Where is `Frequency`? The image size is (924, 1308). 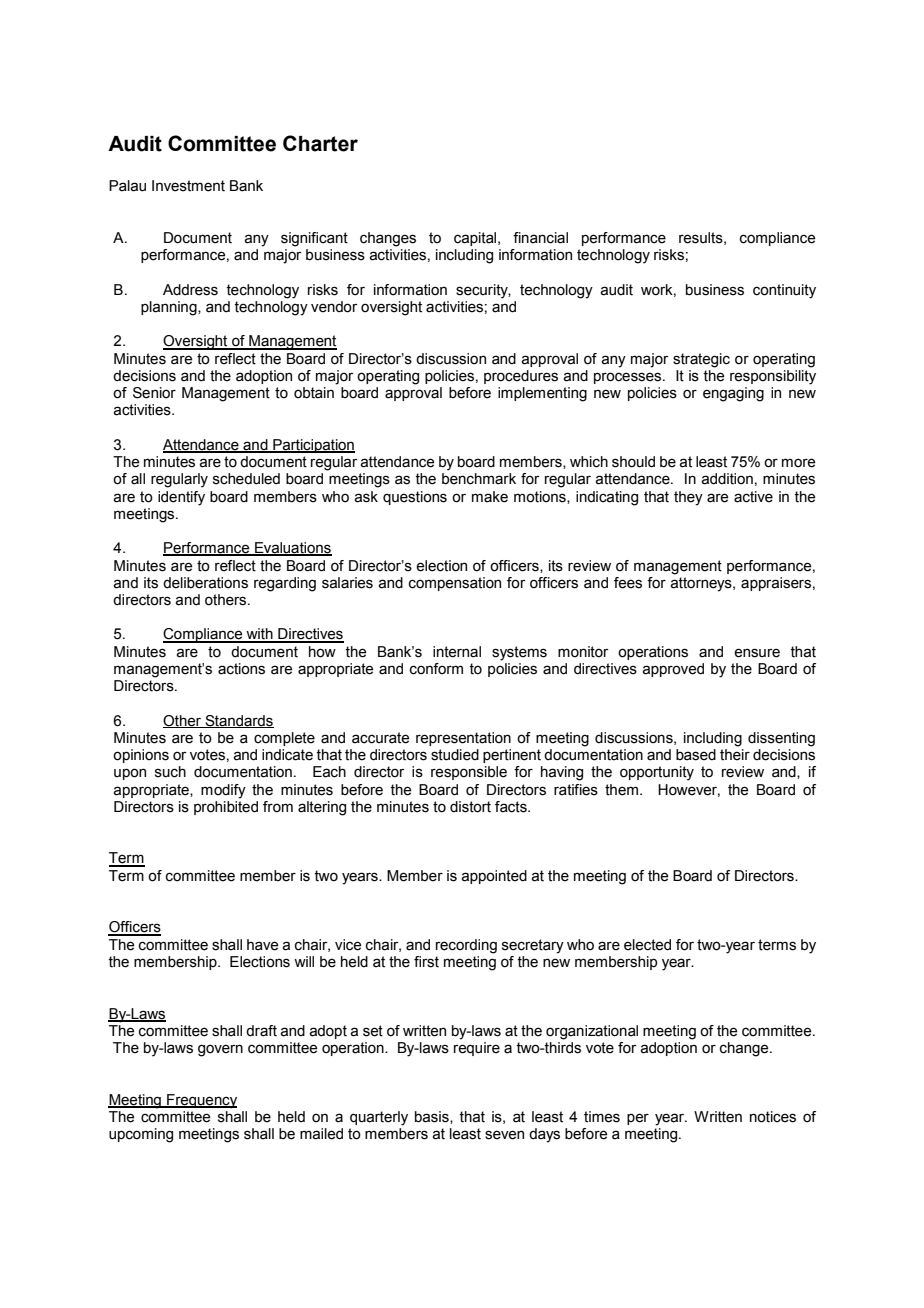
Frequency is located at coordinates (201, 1101).
